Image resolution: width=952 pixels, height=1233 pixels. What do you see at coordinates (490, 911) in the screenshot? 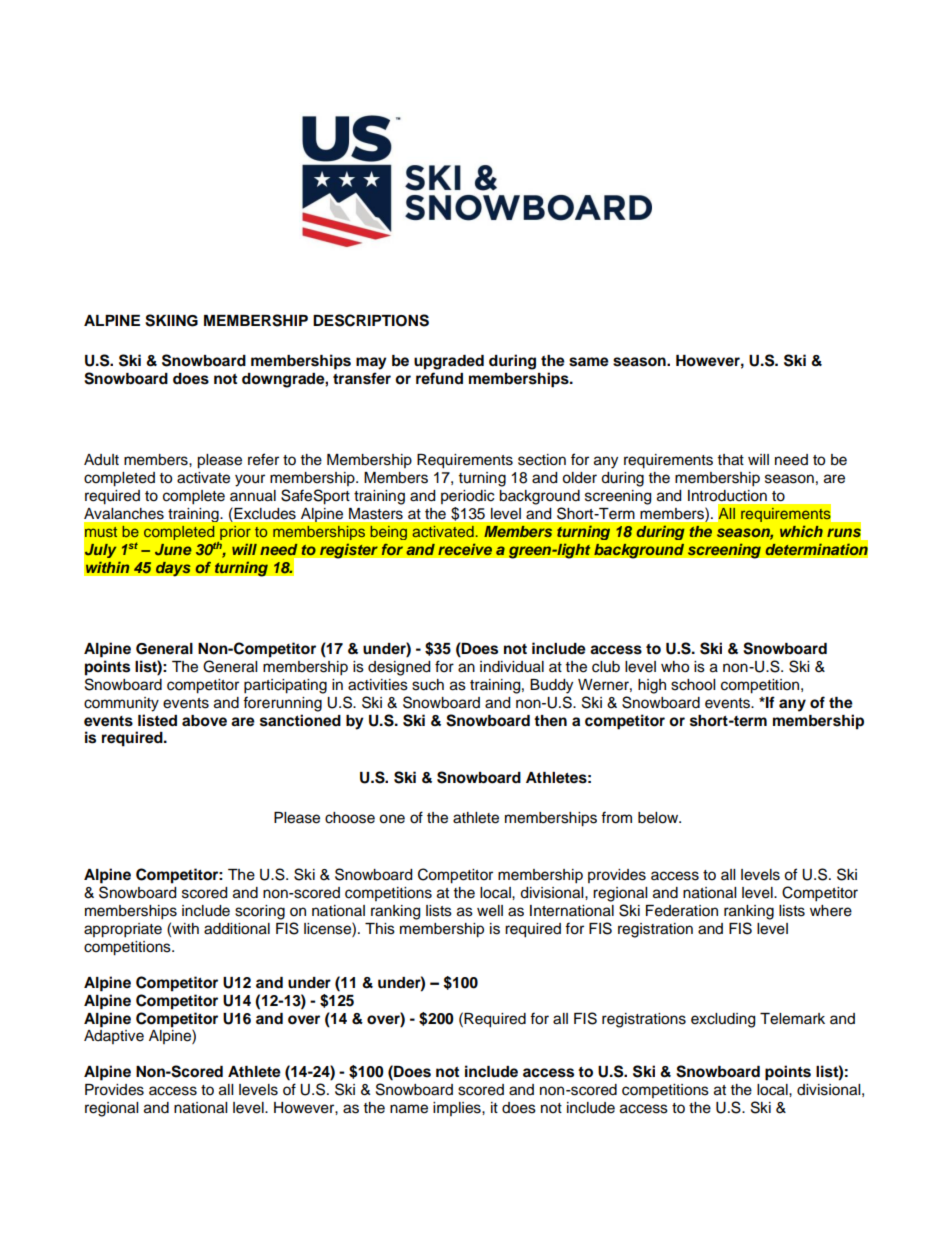
I see `well` at bounding box center [490, 911].
